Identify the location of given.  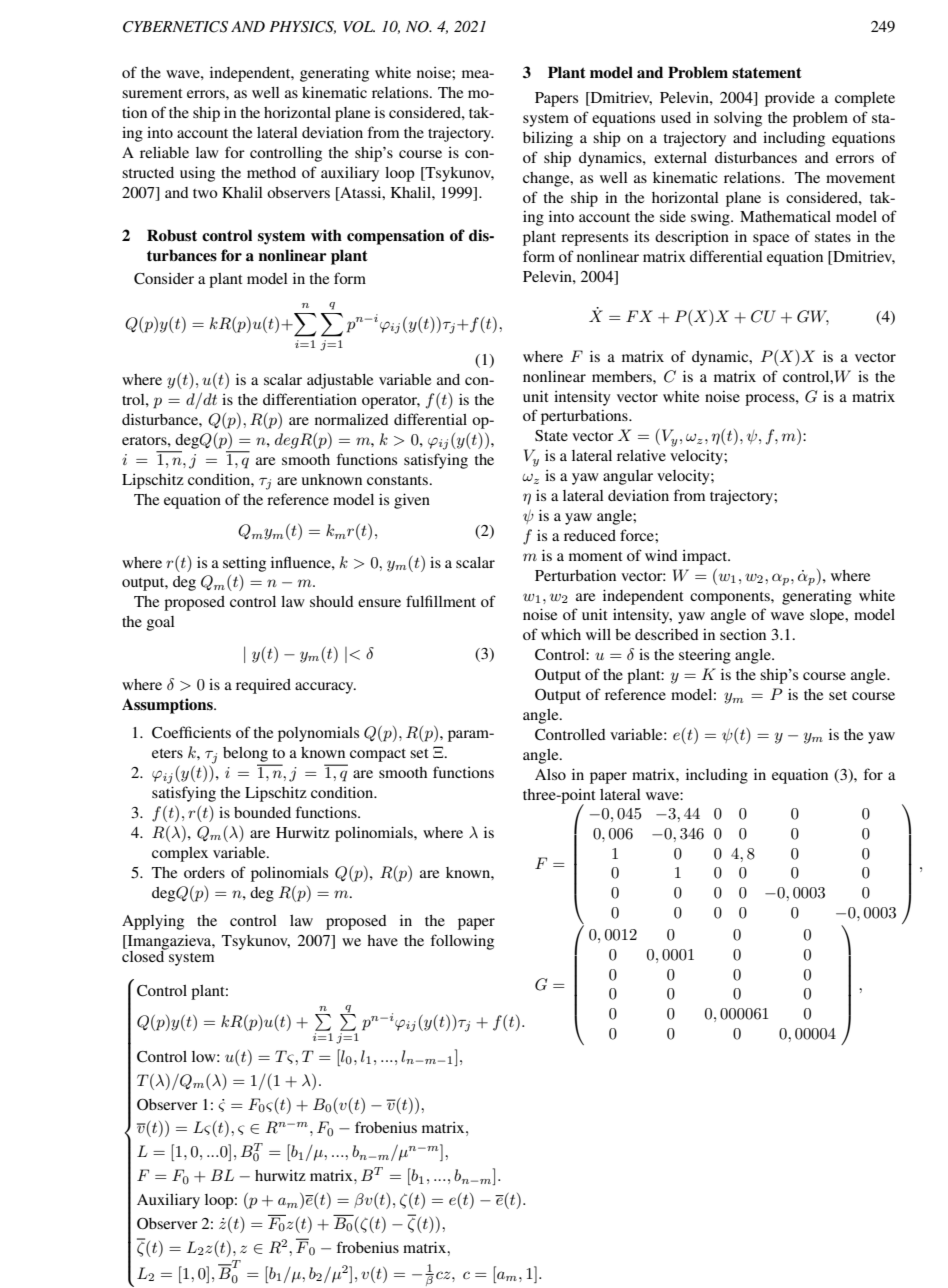
(412, 501).
